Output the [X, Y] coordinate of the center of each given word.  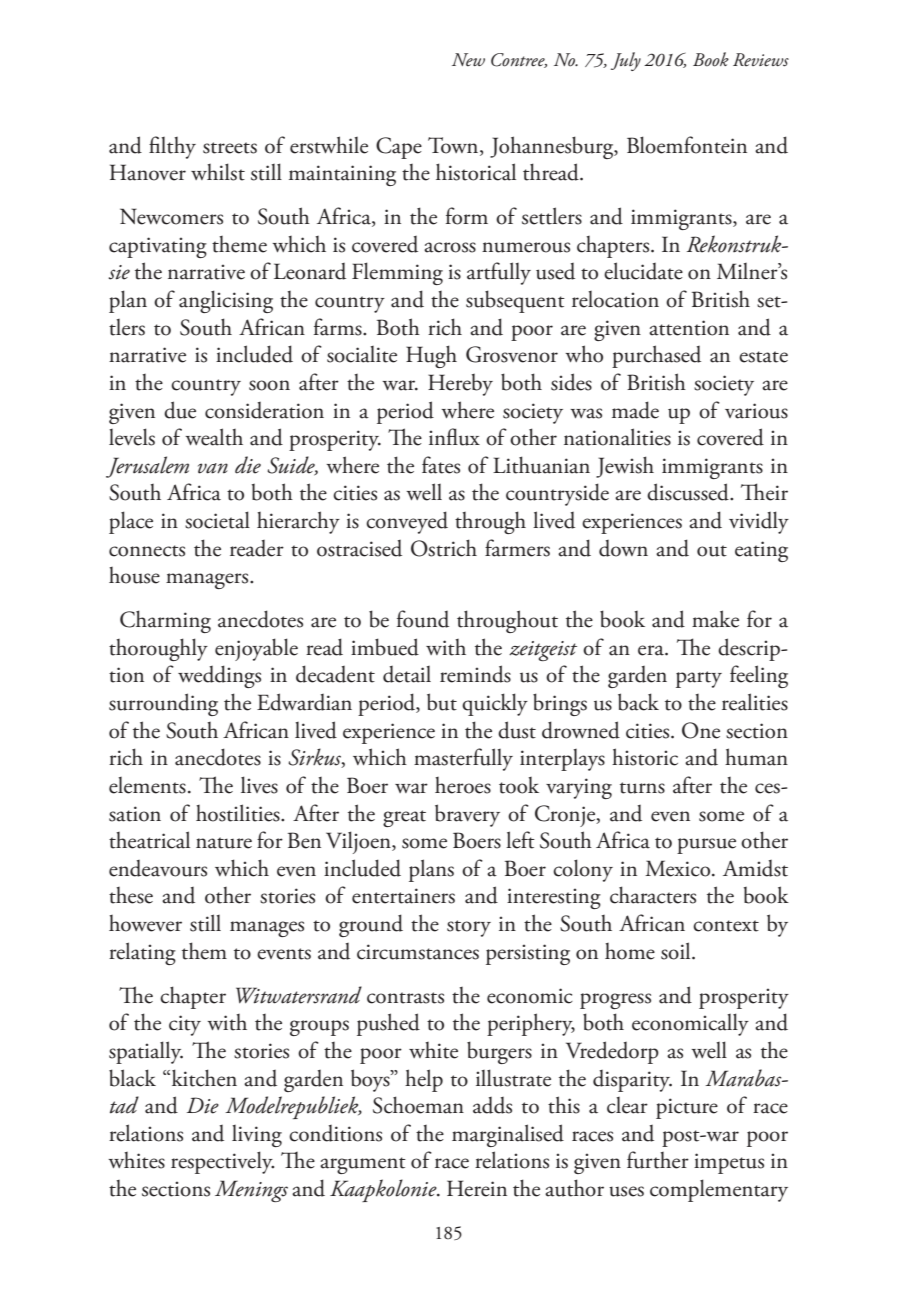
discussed [689, 492]
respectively [222, 1162]
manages [267, 929]
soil [677, 951]
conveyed [407, 522]
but [442, 702]
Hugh [431, 356]
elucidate [643, 271]
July [626, 61]
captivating [158, 247]
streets [230, 148]
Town [454, 145]
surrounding [163, 704]
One [701, 730]
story [469, 928]
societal [217, 520]
